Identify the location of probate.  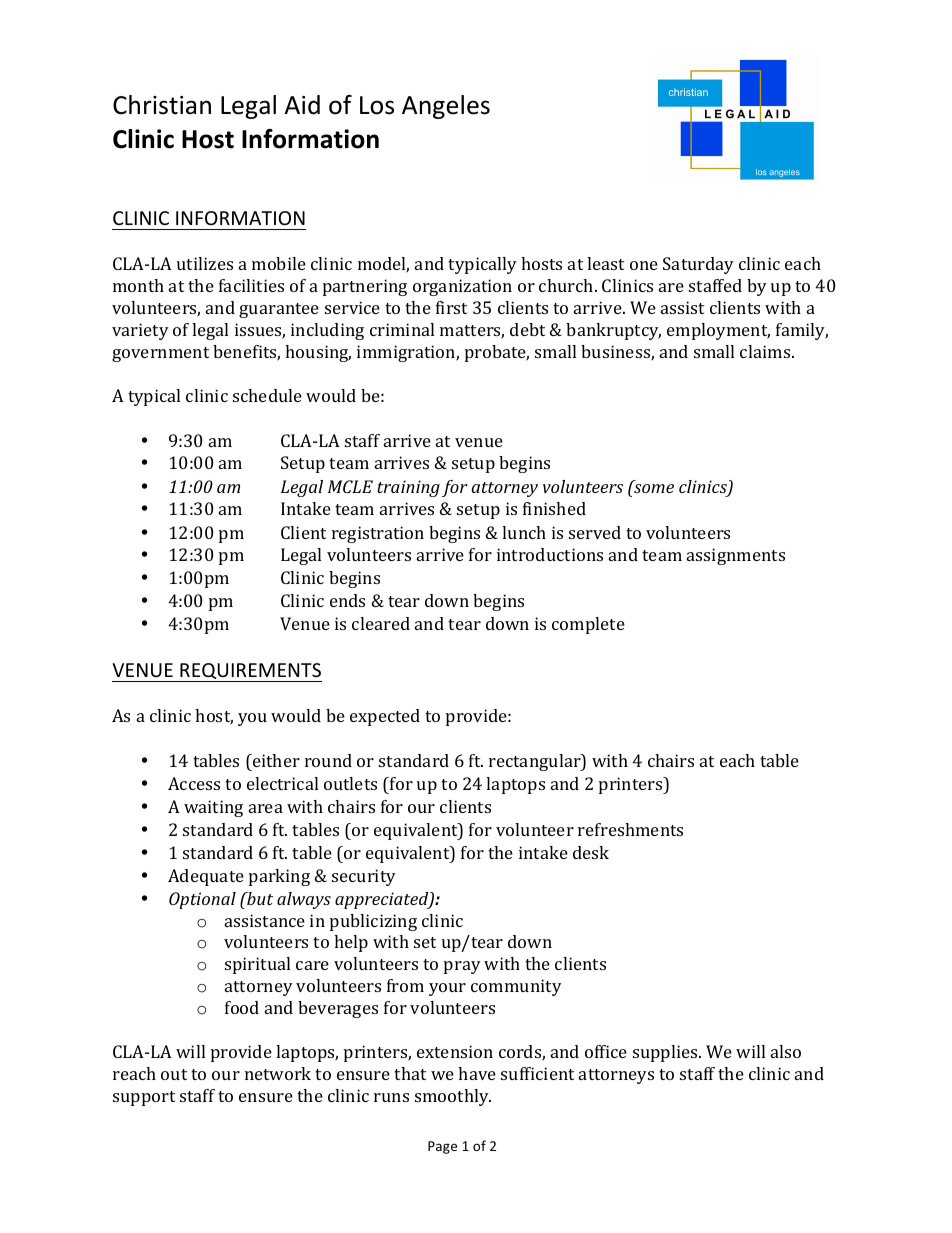
(497, 353).
